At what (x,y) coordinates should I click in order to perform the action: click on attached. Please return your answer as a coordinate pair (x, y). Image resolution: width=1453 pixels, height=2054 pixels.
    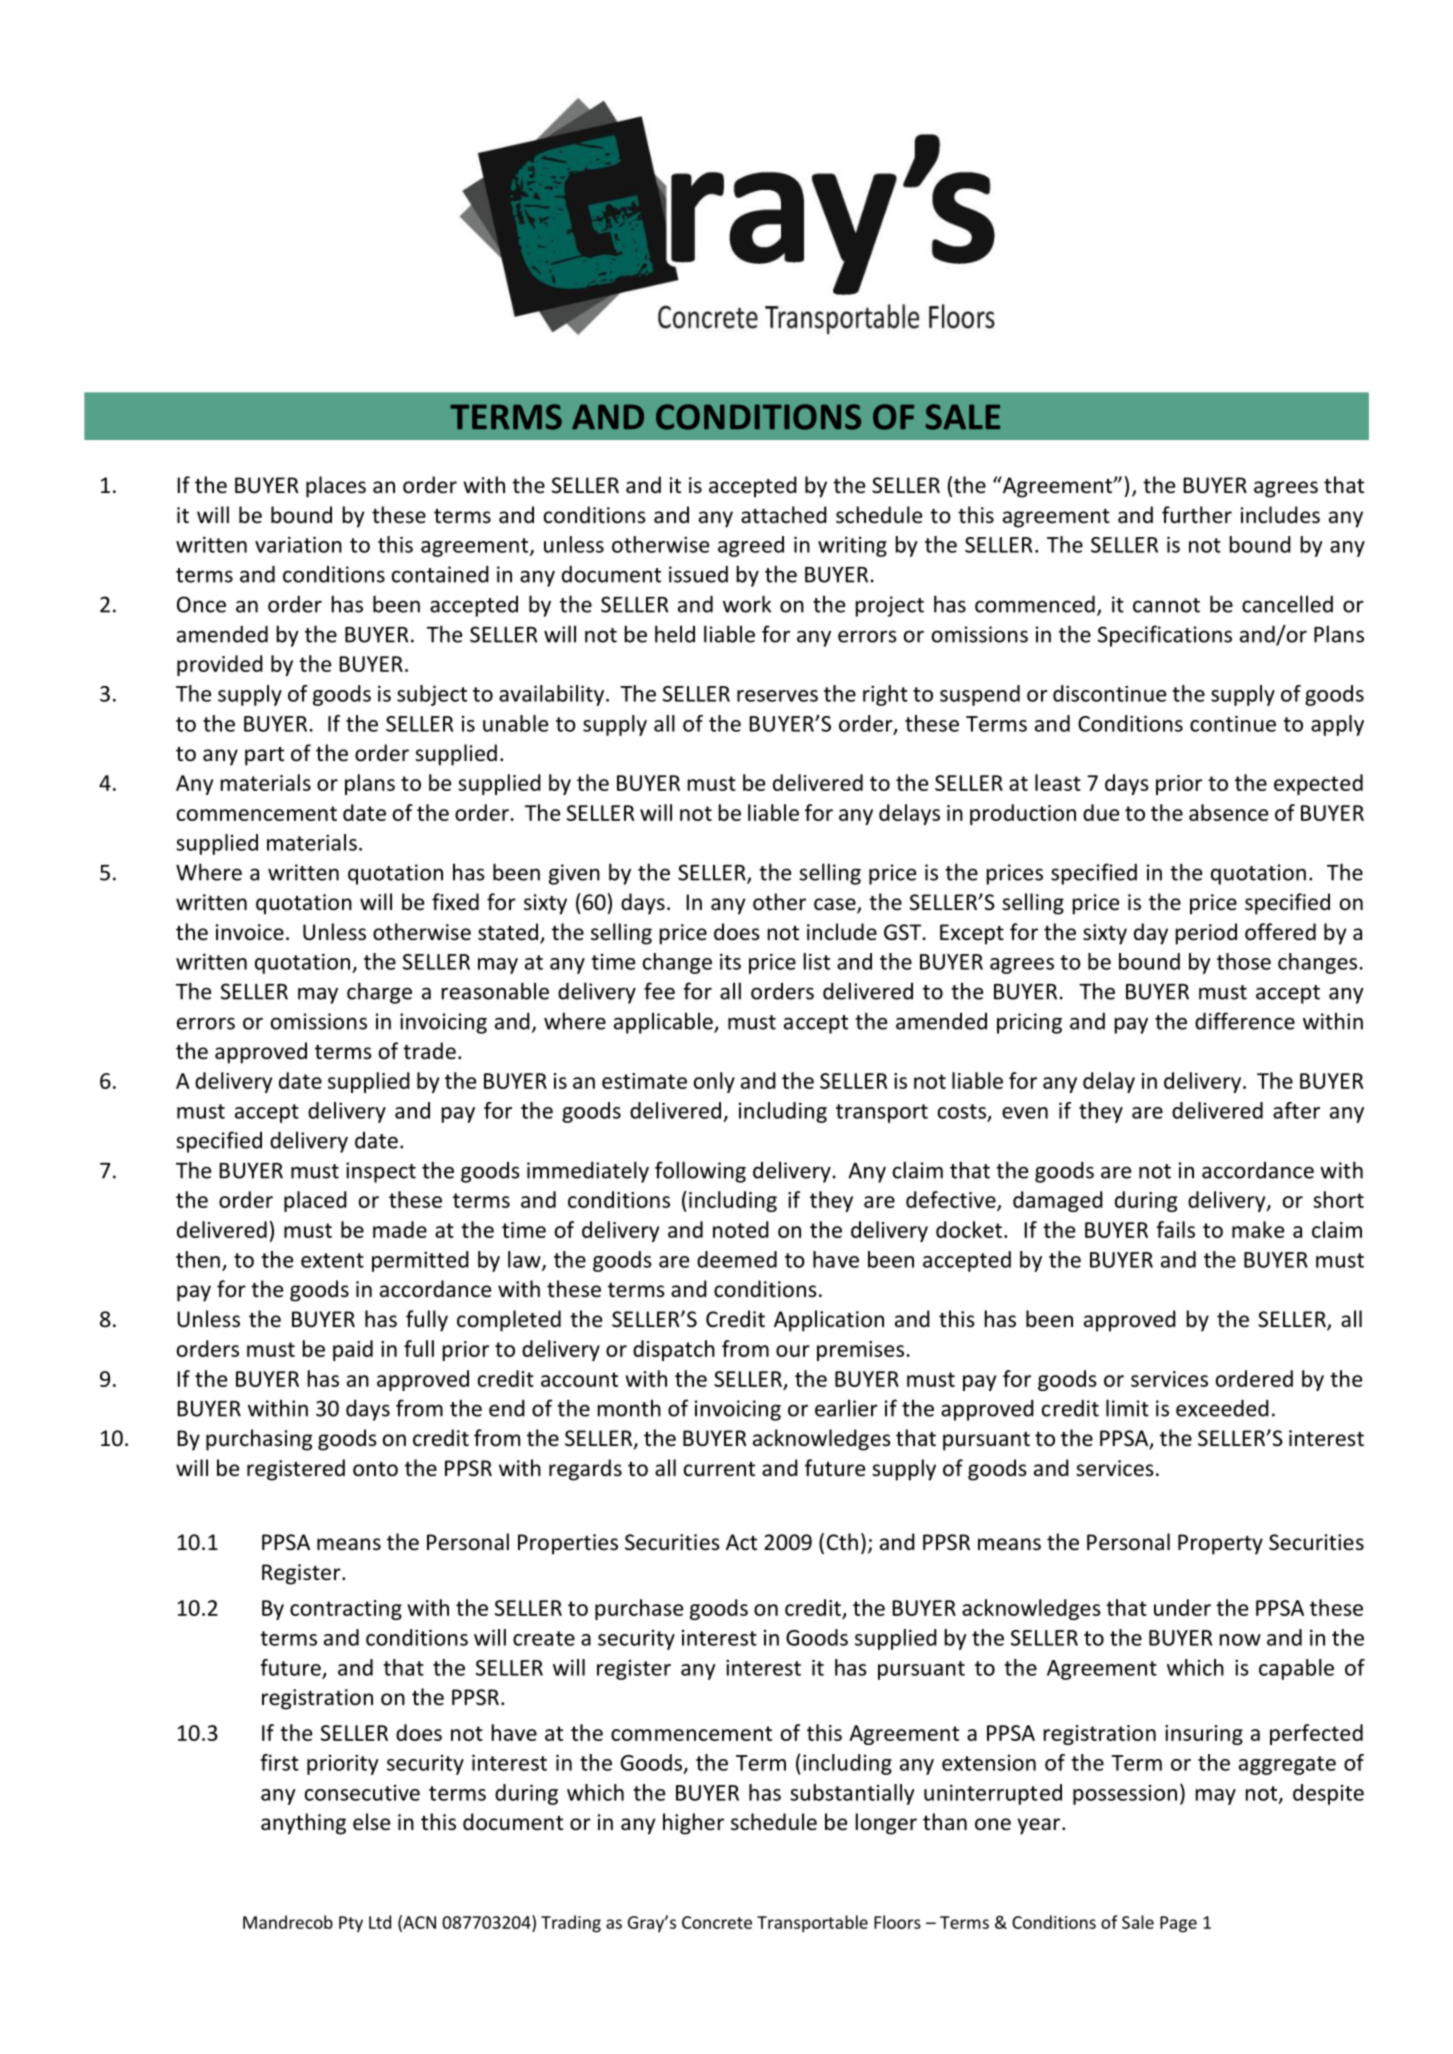
    Looking at the image, I should click on (784, 515).
